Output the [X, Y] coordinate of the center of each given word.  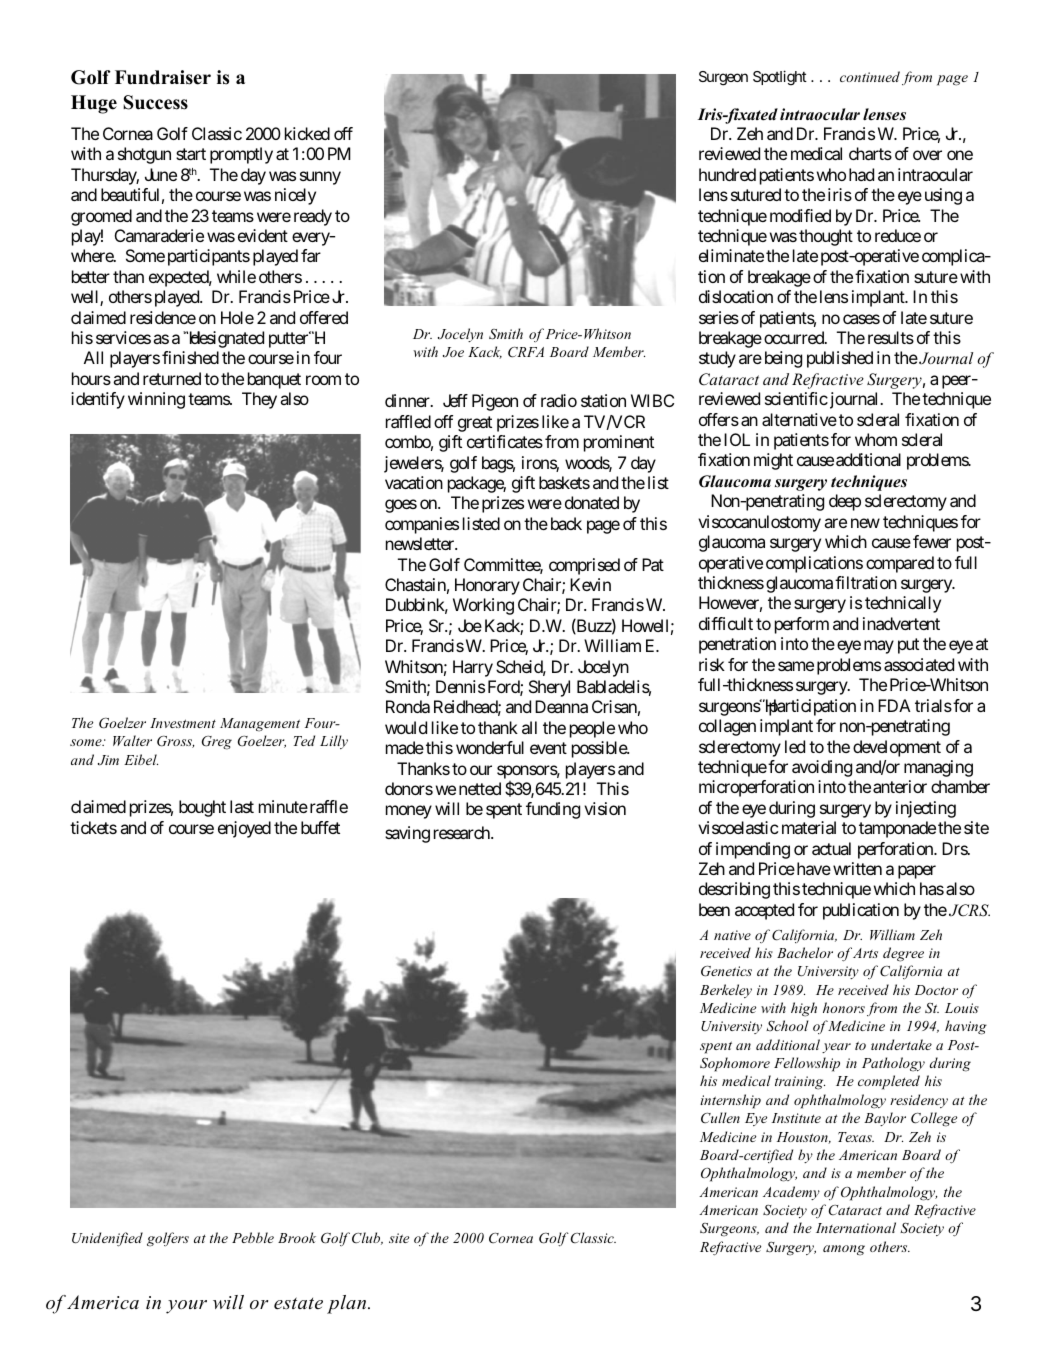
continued [870, 76]
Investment [183, 723]
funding [553, 810]
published [840, 359]
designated [227, 339]
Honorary [487, 586]
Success [155, 102]
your [186, 1307]
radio [559, 400]
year [836, 1048]
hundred [727, 174]
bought [202, 808]
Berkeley [726, 991]
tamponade [897, 829]
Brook [297, 1237]
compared [900, 564]
